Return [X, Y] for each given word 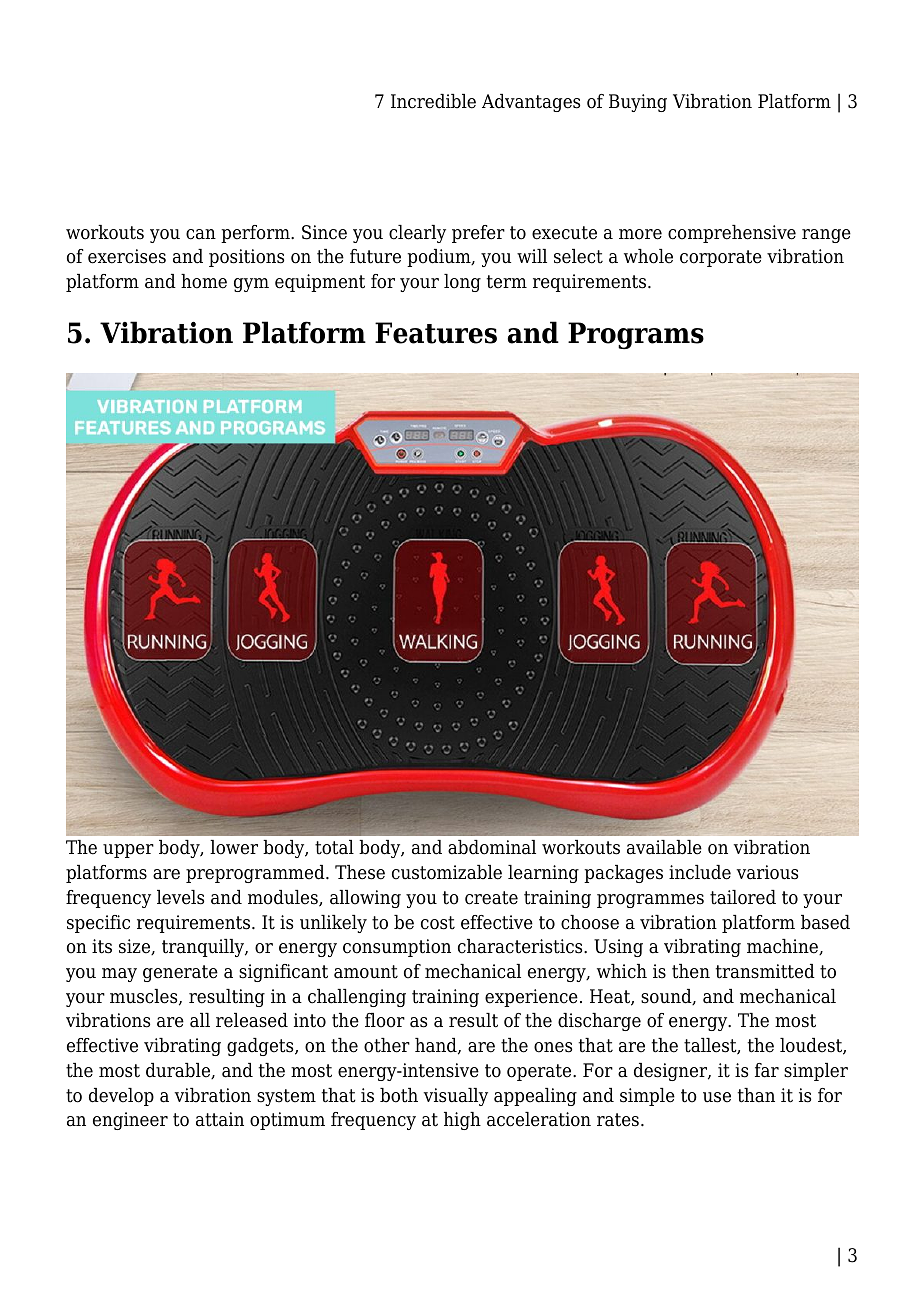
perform [256, 234]
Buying [638, 103]
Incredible [433, 101]
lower [234, 847]
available [664, 847]
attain [220, 1119]
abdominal [492, 847]
